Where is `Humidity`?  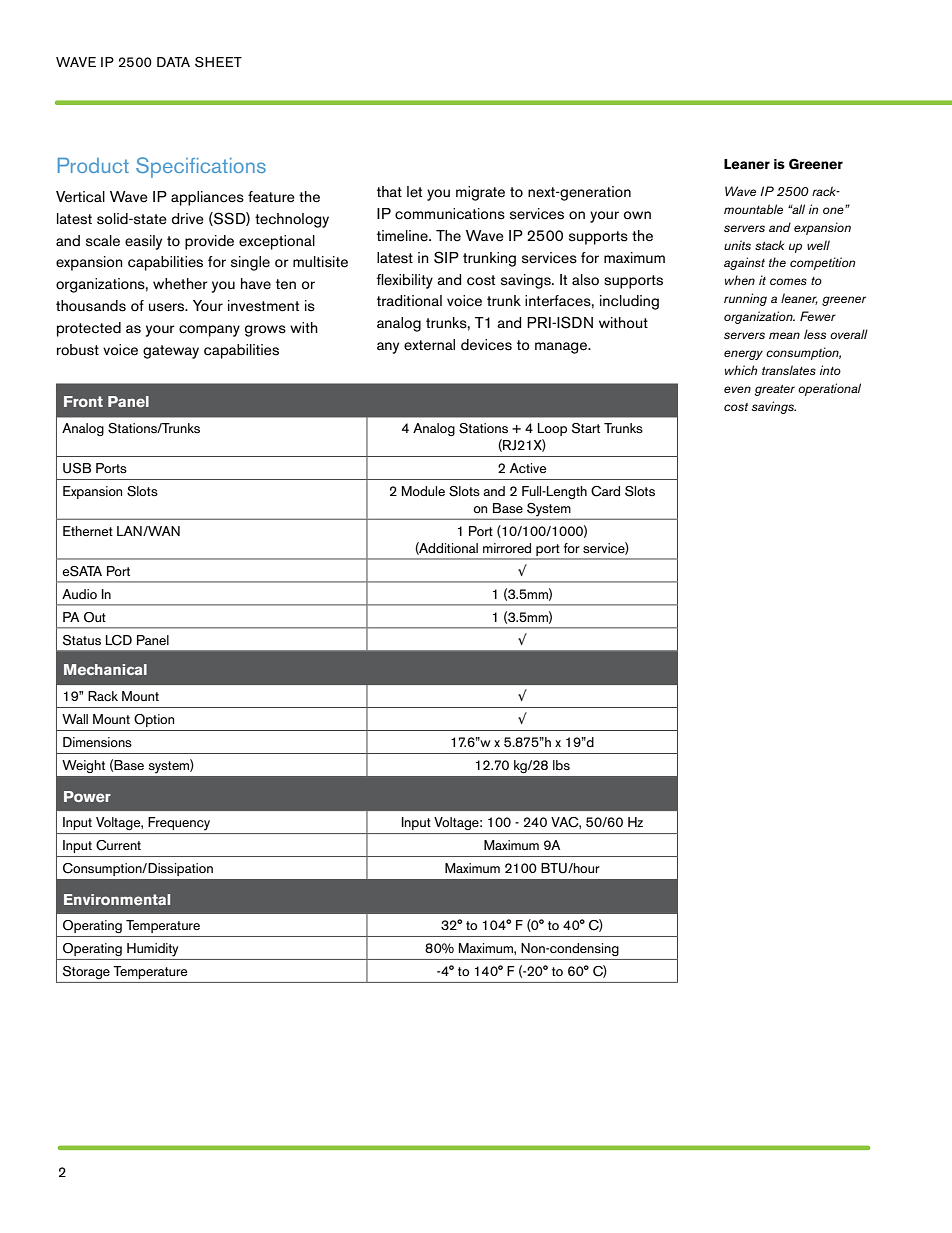 Humidity is located at coordinates (152, 950).
